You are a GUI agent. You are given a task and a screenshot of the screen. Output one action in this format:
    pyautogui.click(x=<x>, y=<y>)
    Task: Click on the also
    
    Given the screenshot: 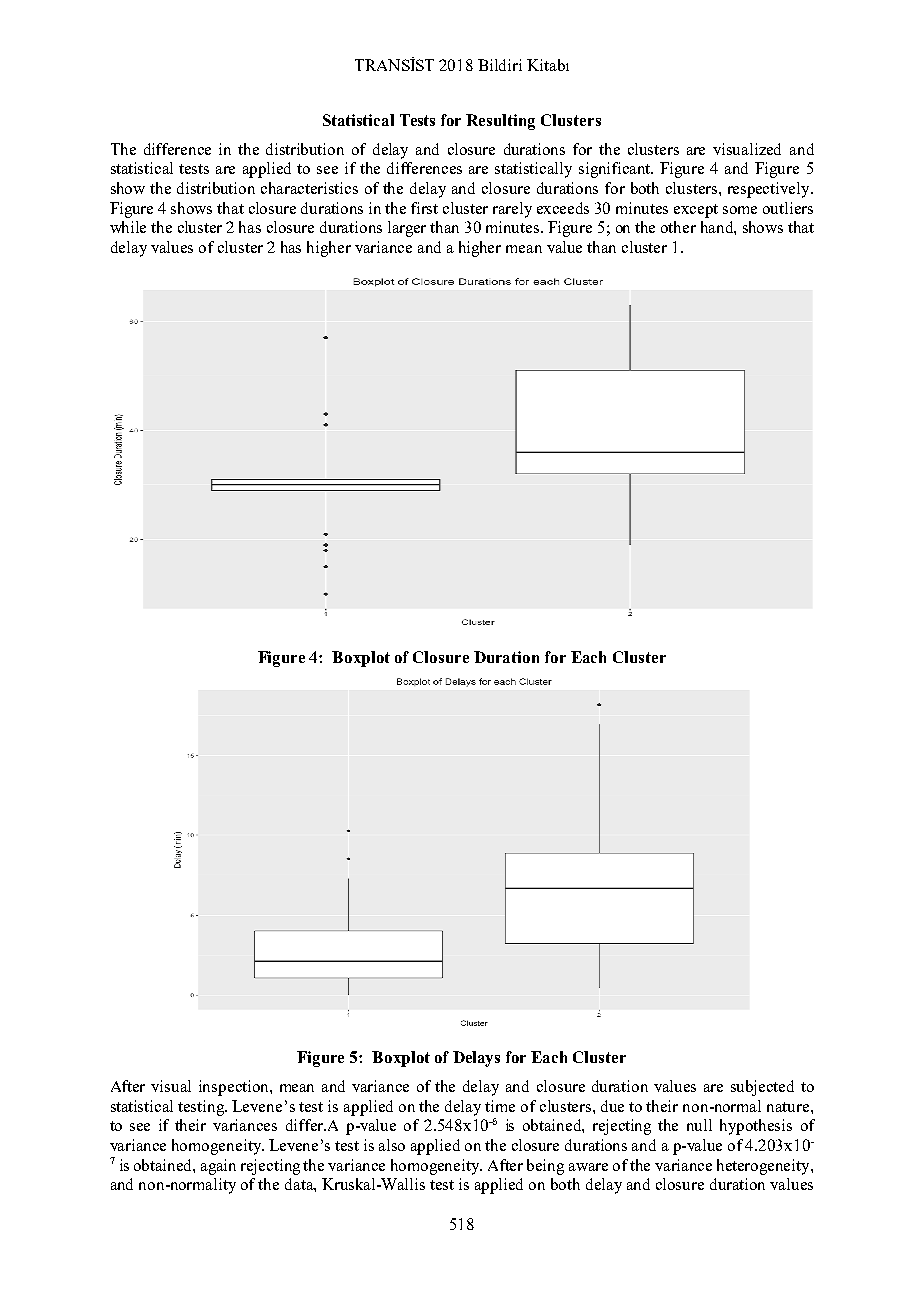 What is the action you would take?
    pyautogui.click(x=392, y=1145)
